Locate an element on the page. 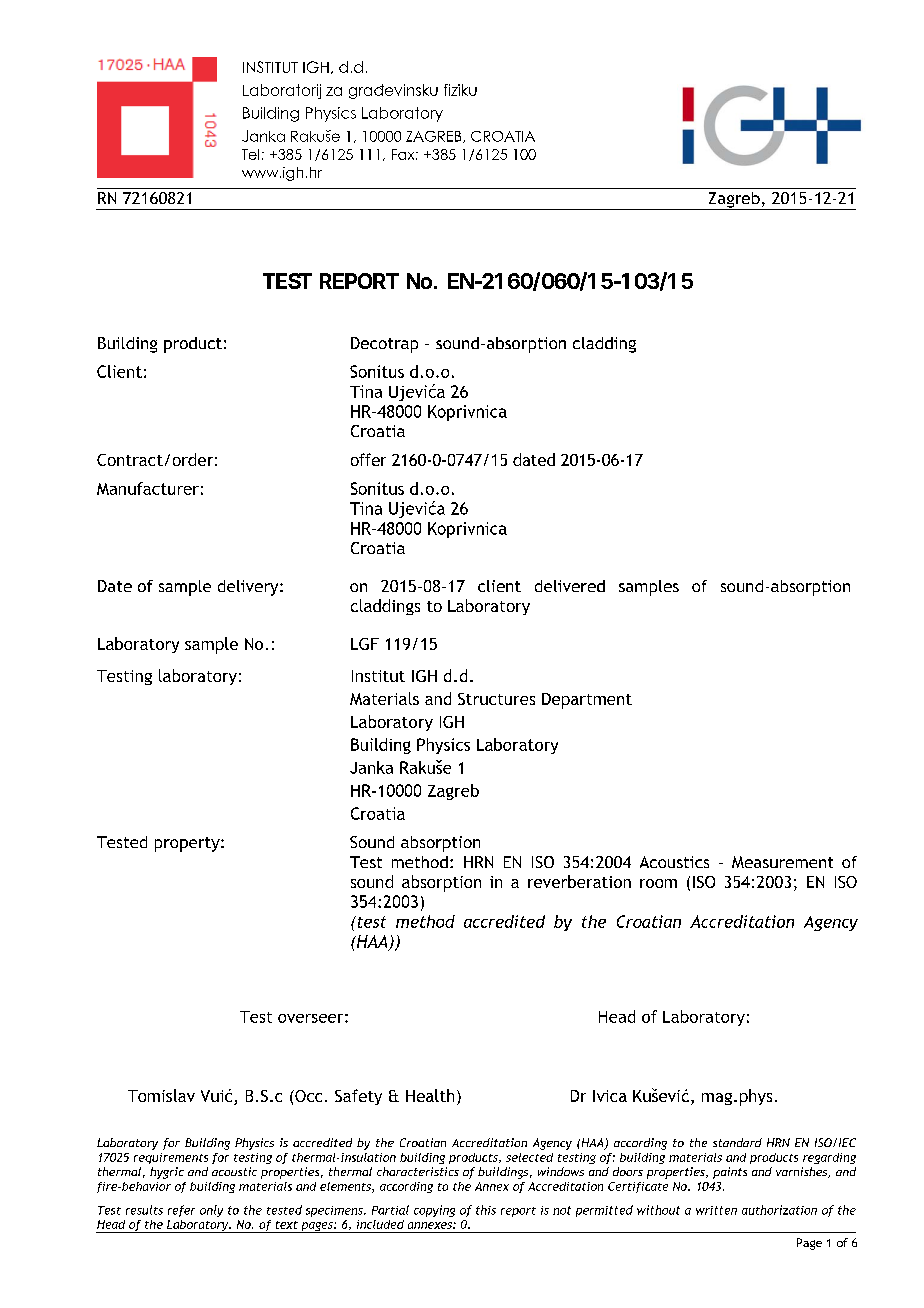 The height and width of the document is (1308, 924). delivered is located at coordinates (570, 586).
